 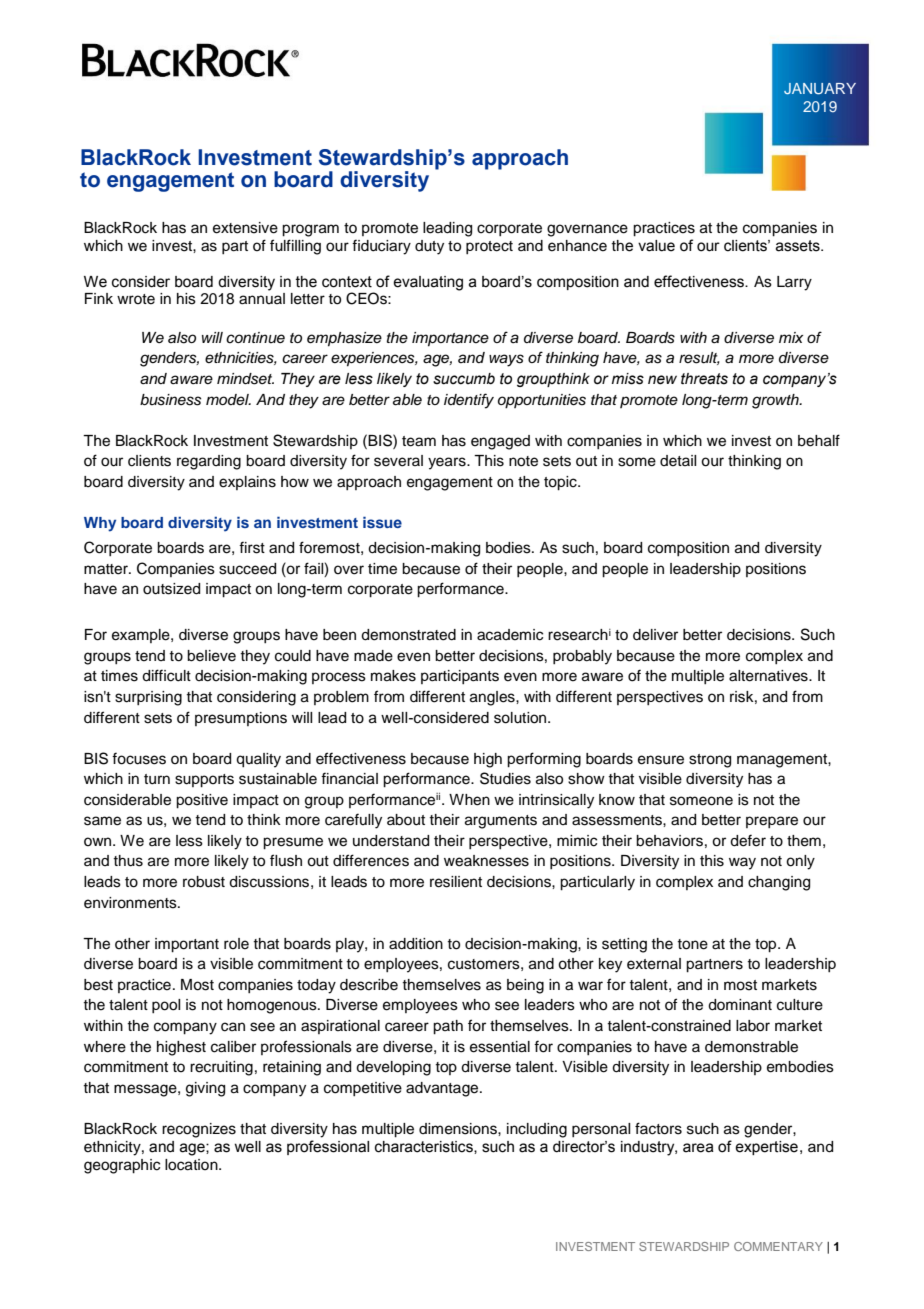 I want to click on duty, so click(x=429, y=247).
